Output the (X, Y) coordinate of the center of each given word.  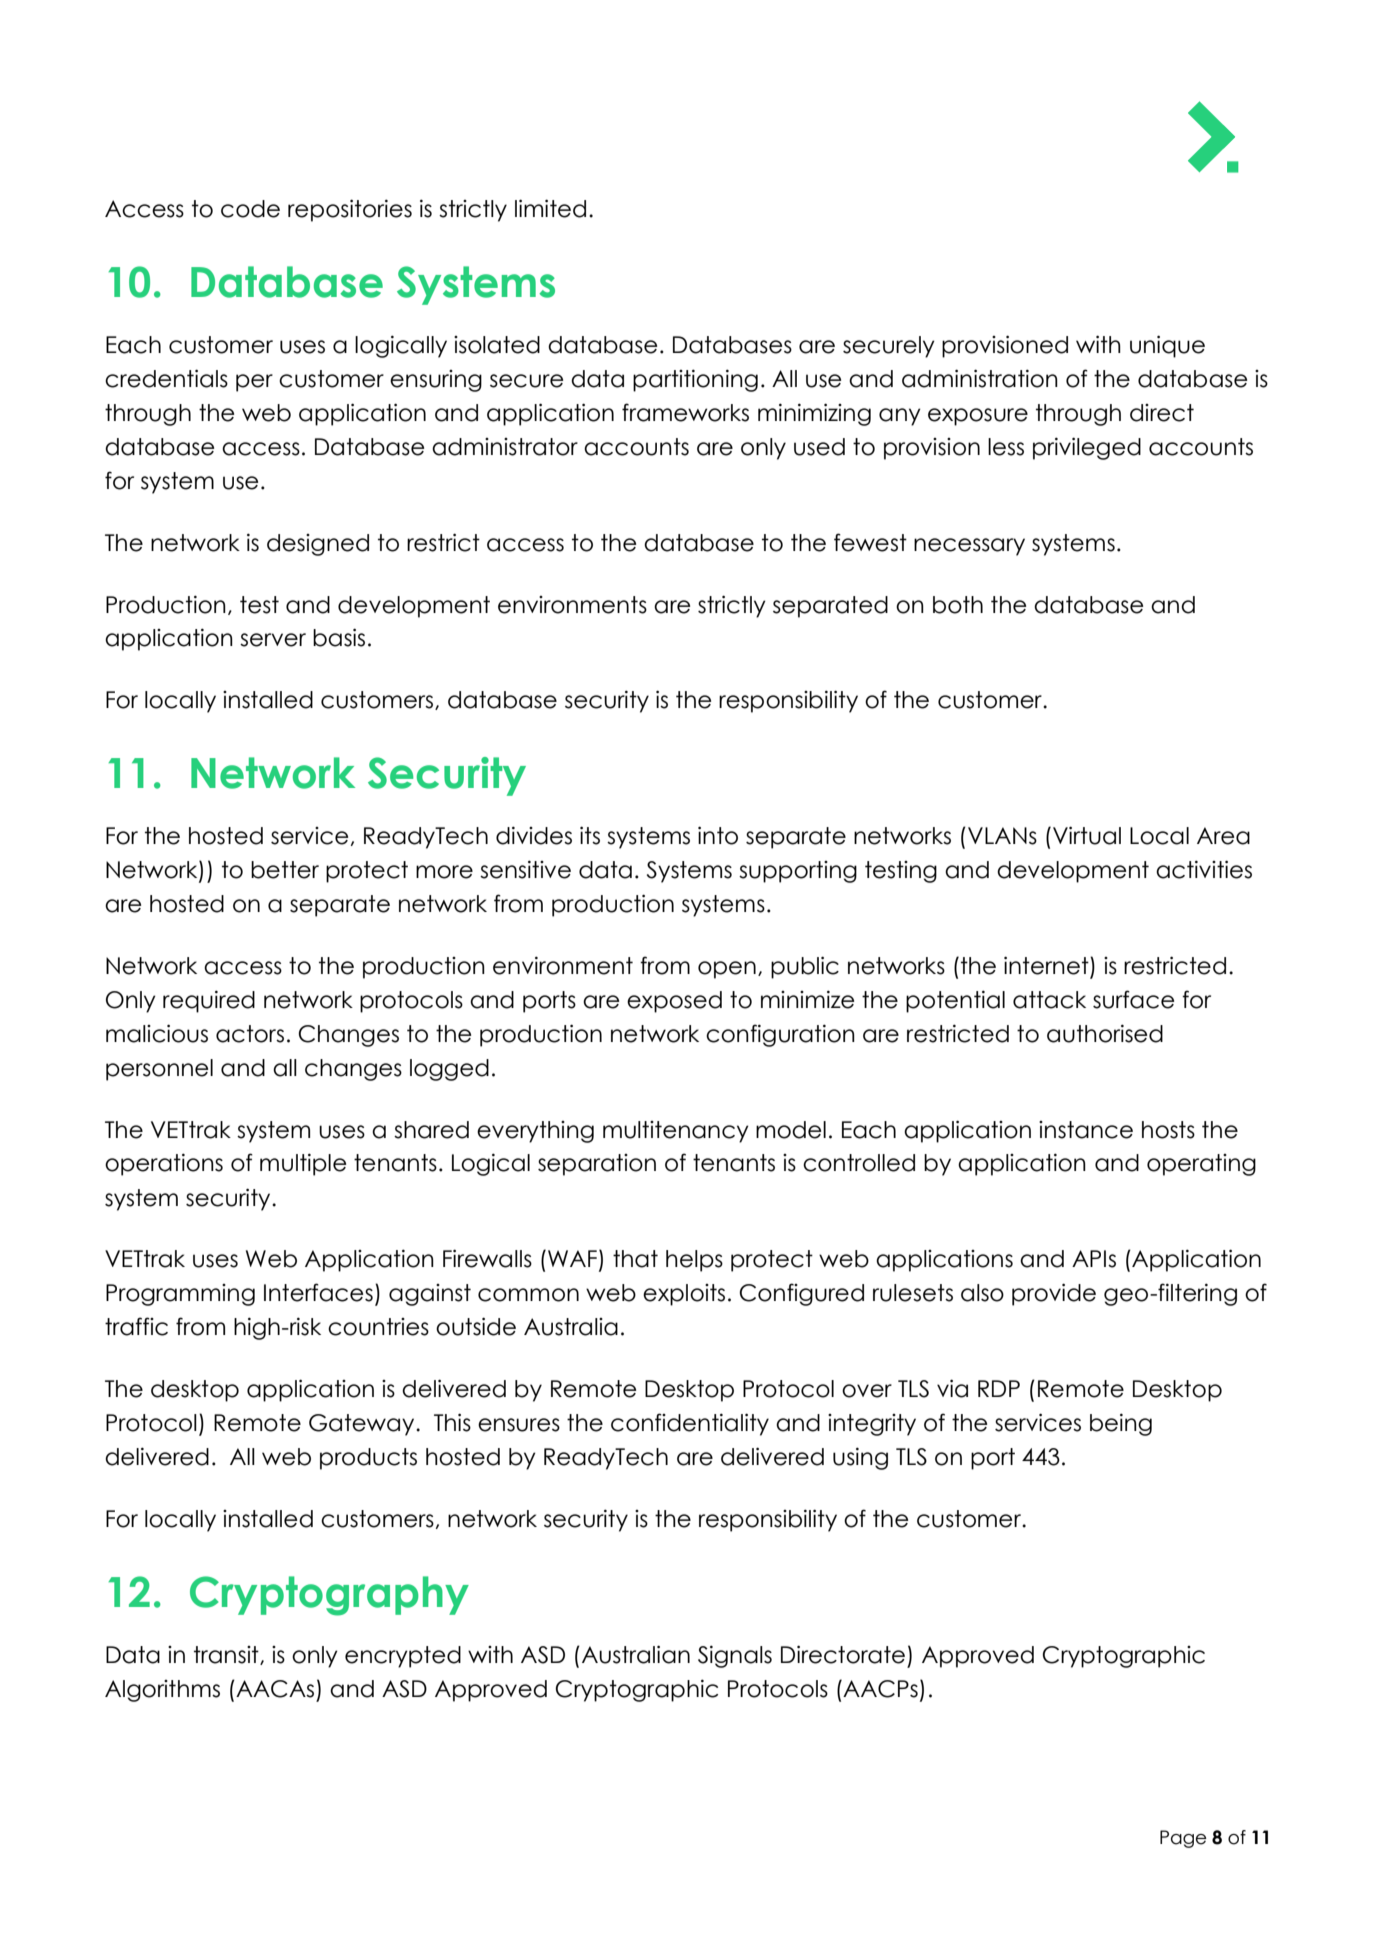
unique (1167, 346)
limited (550, 208)
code (250, 209)
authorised (1105, 1033)
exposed (674, 1002)
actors (250, 1034)
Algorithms (162, 1691)
